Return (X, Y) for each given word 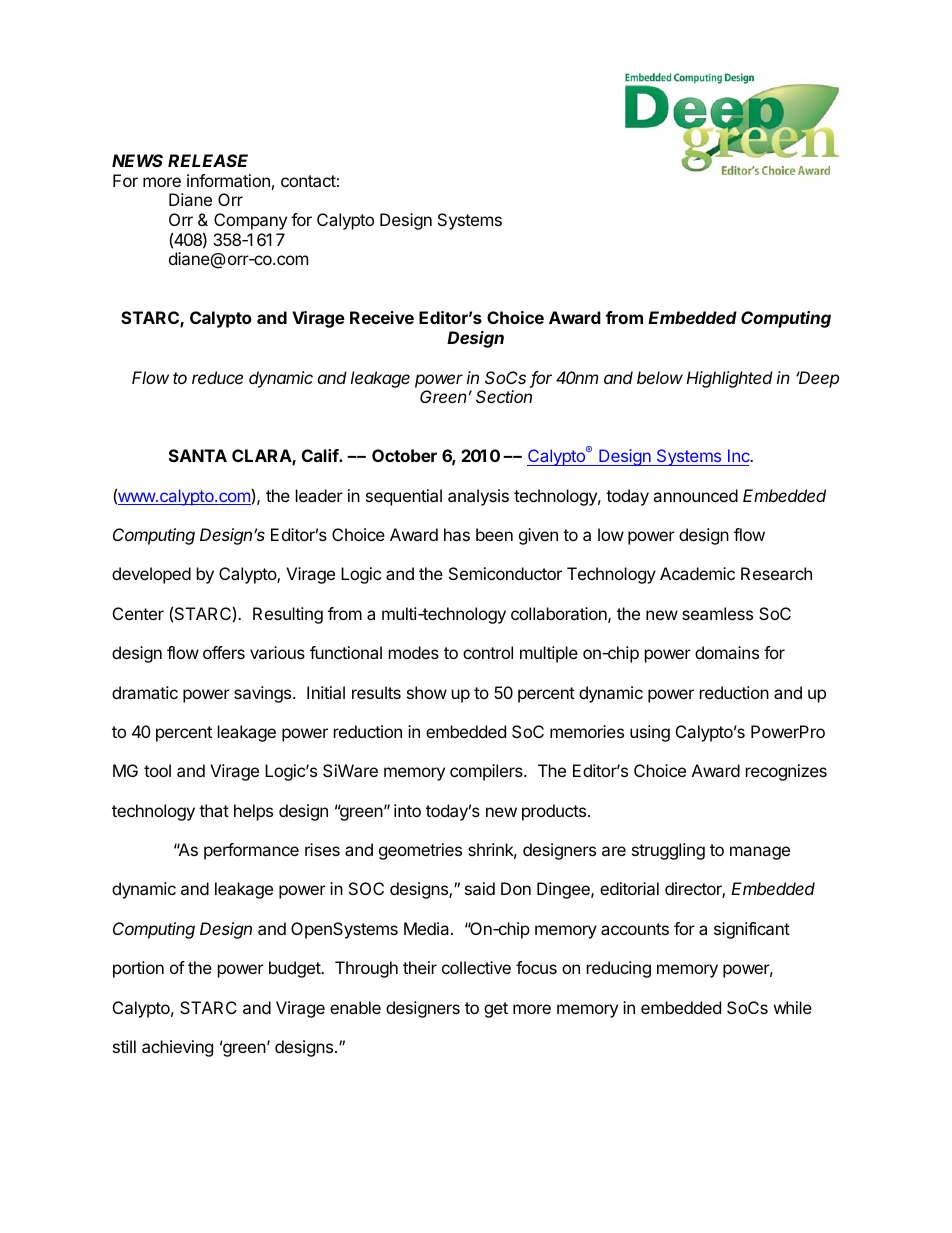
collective (476, 967)
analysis (478, 497)
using (650, 733)
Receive (382, 317)
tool (157, 770)
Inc (740, 455)
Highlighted (729, 379)
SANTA (198, 455)
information (228, 180)
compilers (487, 772)
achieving (177, 1048)
